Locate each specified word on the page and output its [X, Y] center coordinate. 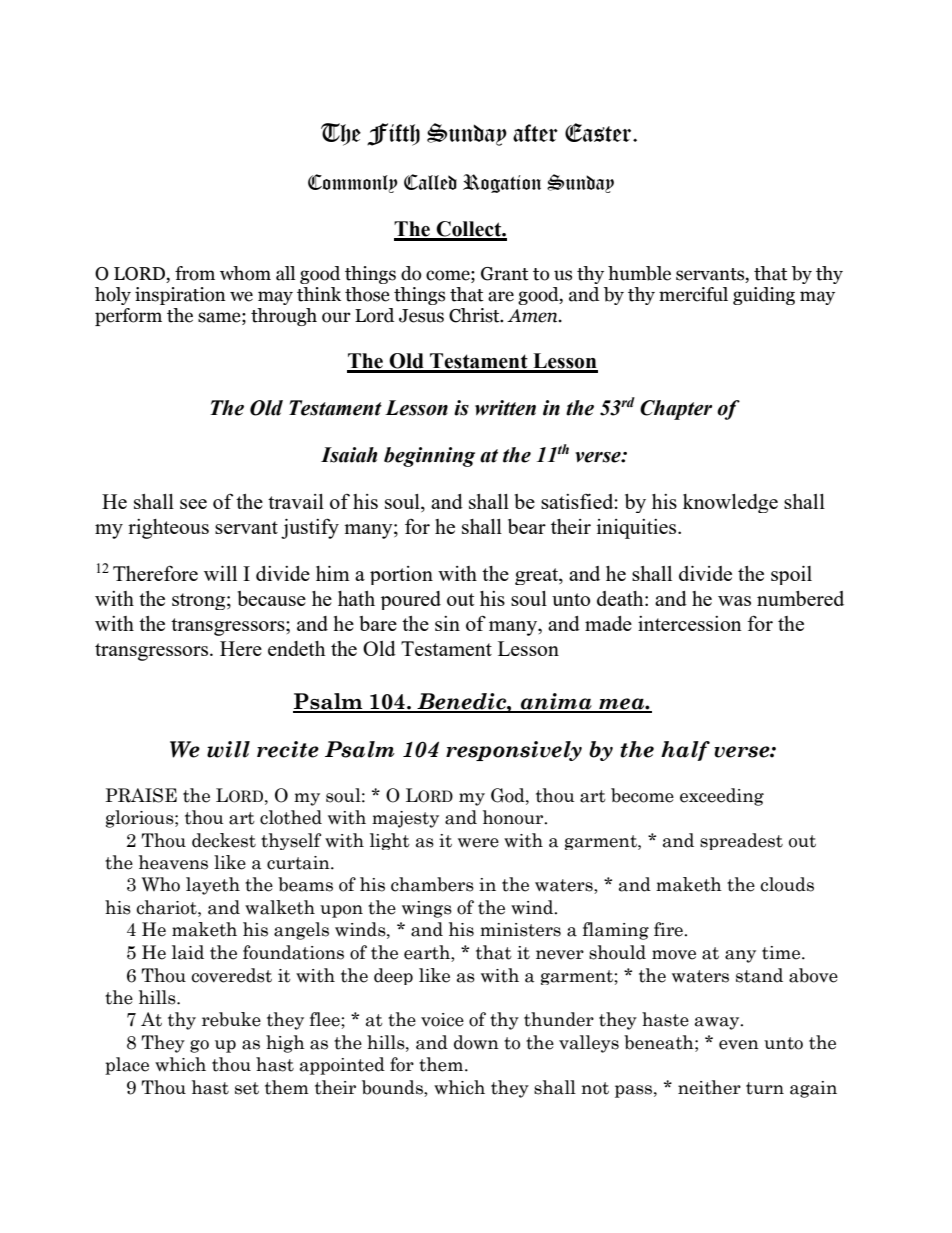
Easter [599, 132]
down [476, 1042]
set [247, 1088]
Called [430, 182]
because [272, 598]
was [734, 601]
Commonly [353, 183]
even [739, 1045]
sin [447, 623]
